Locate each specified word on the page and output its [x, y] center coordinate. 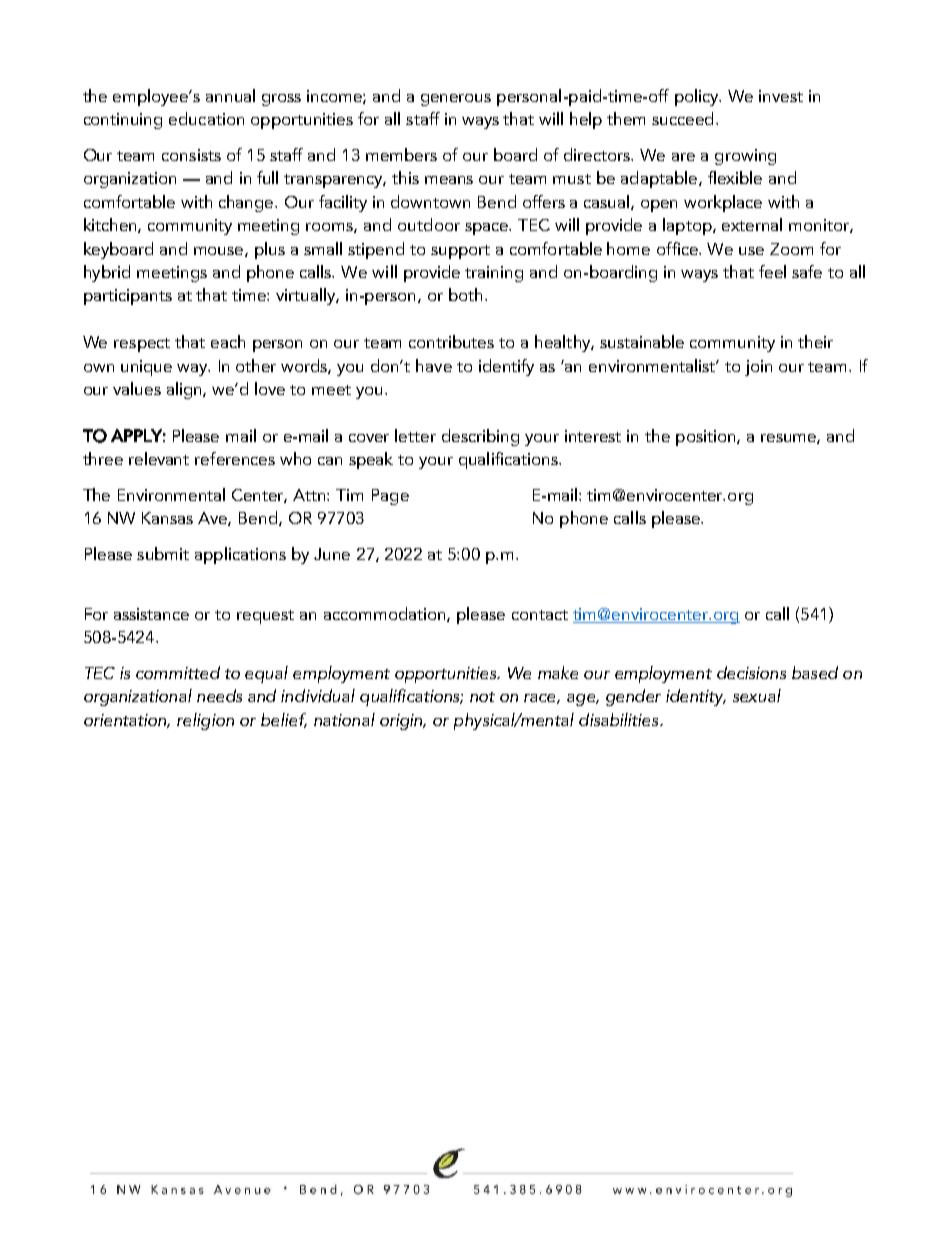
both [465, 294]
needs [219, 695]
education [206, 118]
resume [789, 439]
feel [772, 271]
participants [128, 297]
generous [456, 100]
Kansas [167, 518]
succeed [682, 118]
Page [390, 497]
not [482, 697]
